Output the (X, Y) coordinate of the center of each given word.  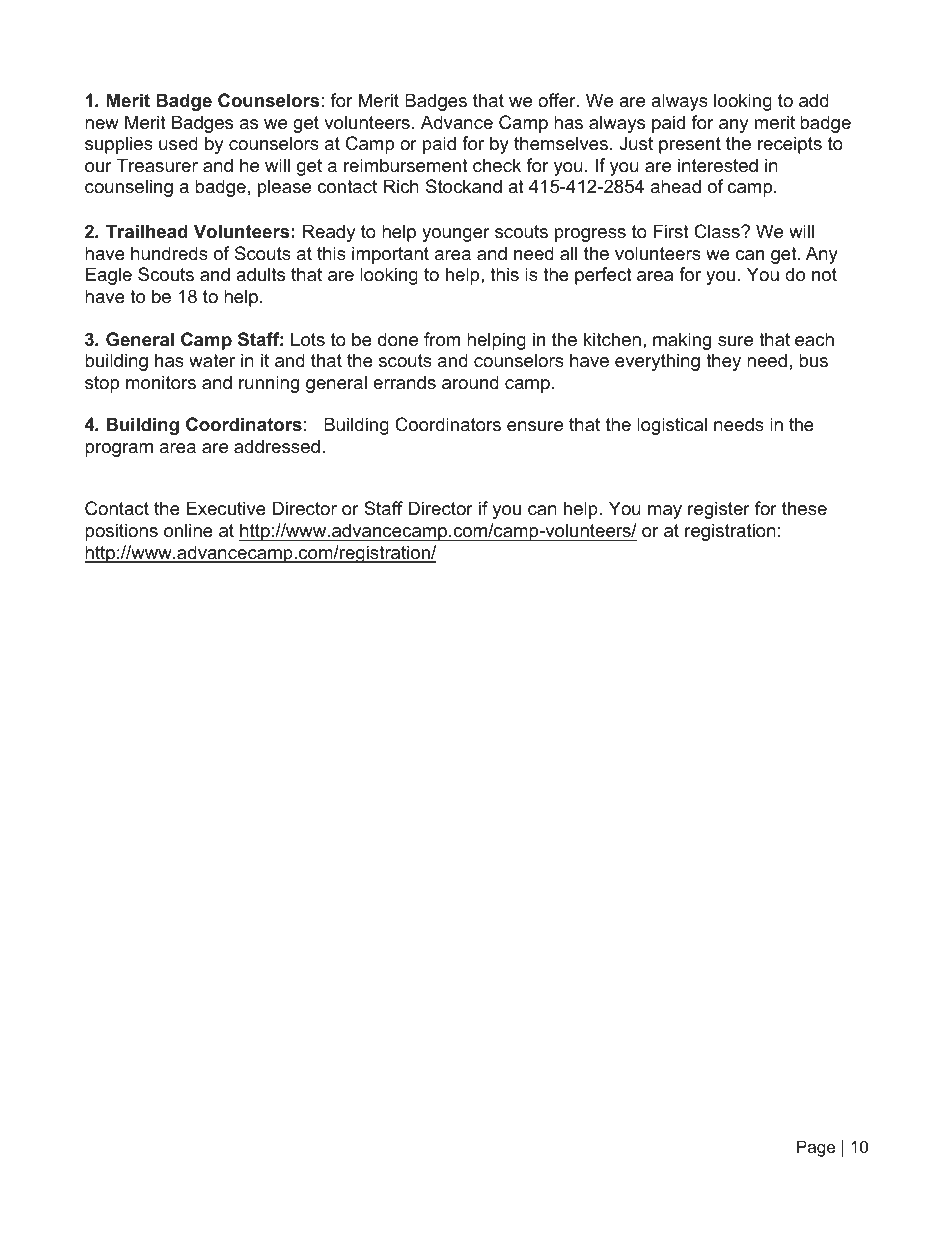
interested (718, 165)
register (719, 510)
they (723, 362)
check (497, 165)
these (804, 508)
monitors (161, 382)
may (665, 512)
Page (816, 1148)
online (188, 530)
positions (121, 532)
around (470, 382)
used (178, 143)
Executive (226, 508)
